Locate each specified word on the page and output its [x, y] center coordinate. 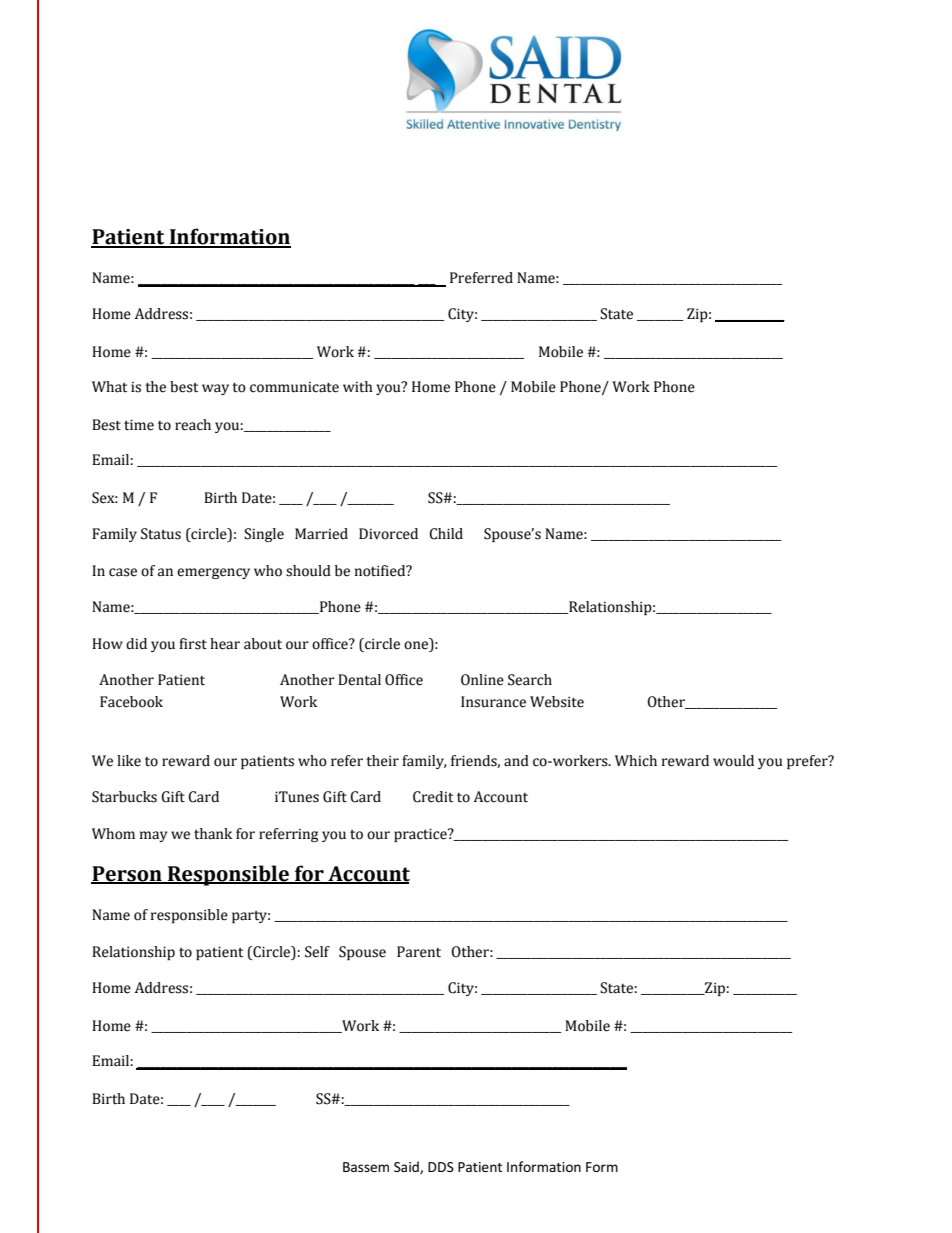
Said [407, 1167]
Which [636, 761]
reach [193, 425]
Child [446, 534]
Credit [433, 797]
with [358, 387]
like [129, 761]
